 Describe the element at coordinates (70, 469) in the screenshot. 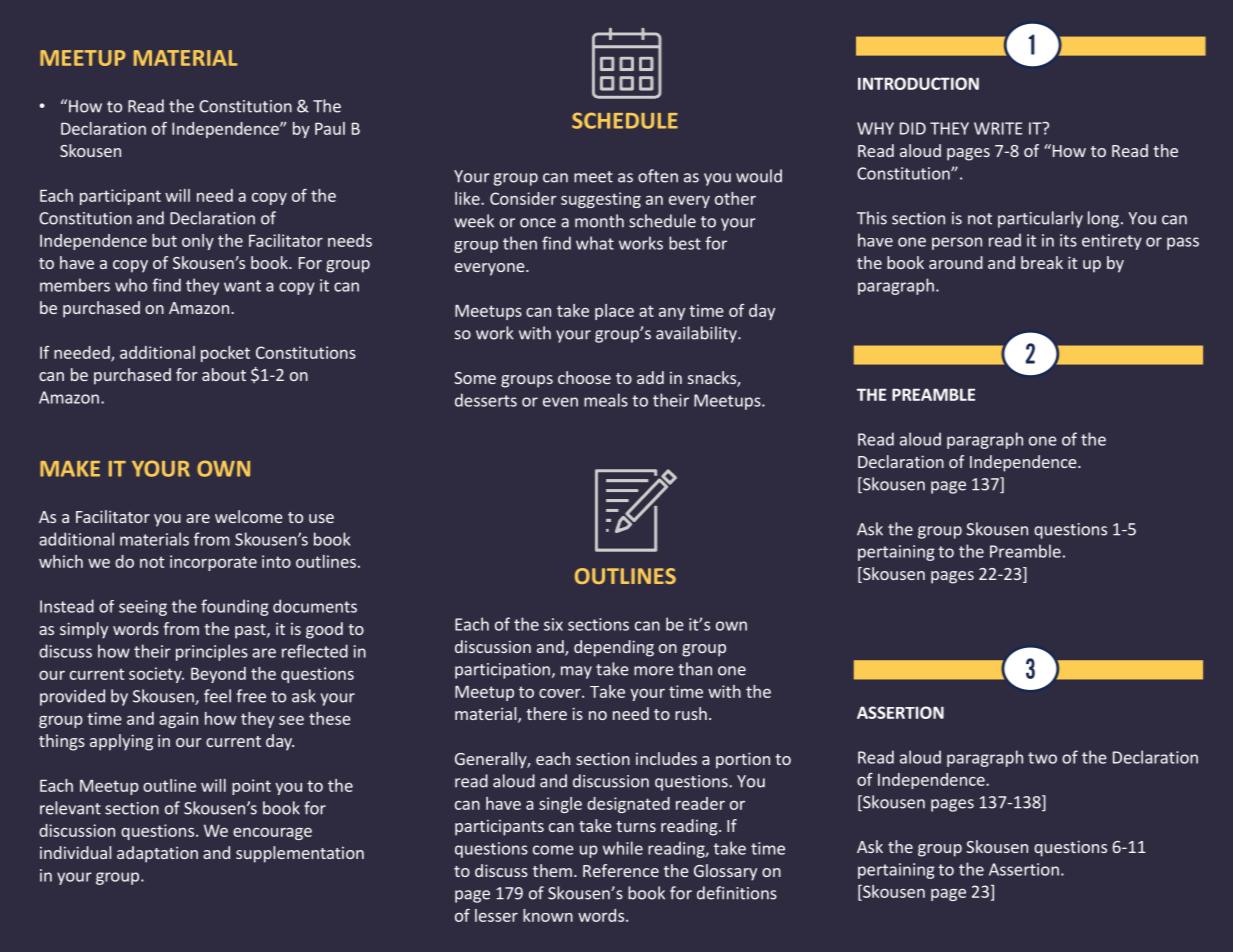

I see `MAKE` at that location.
